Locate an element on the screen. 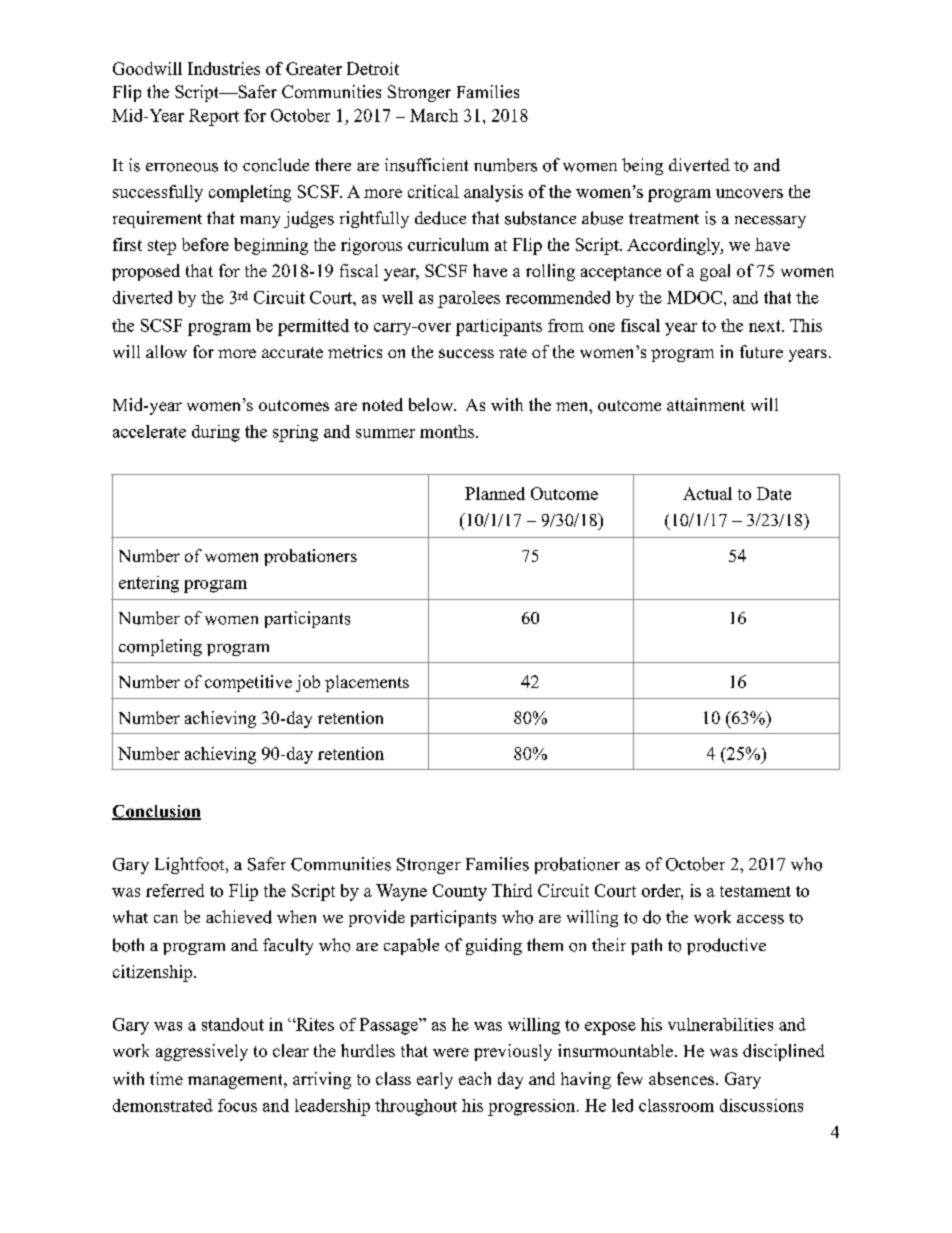 The width and height of the screenshot is (952, 1233). management is located at coordinates (237, 1081).
